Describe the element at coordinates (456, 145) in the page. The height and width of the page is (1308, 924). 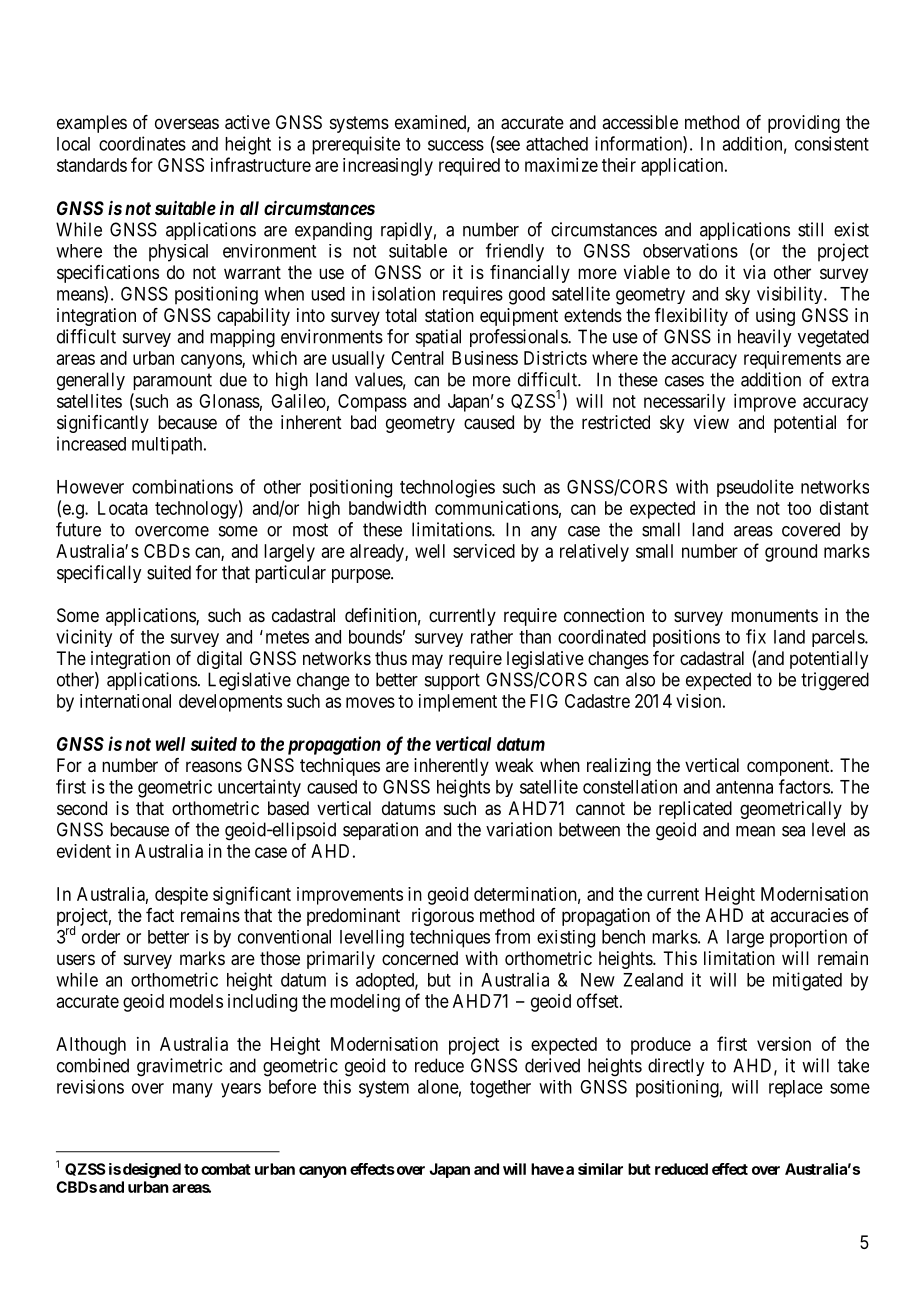
I see `success` at that location.
